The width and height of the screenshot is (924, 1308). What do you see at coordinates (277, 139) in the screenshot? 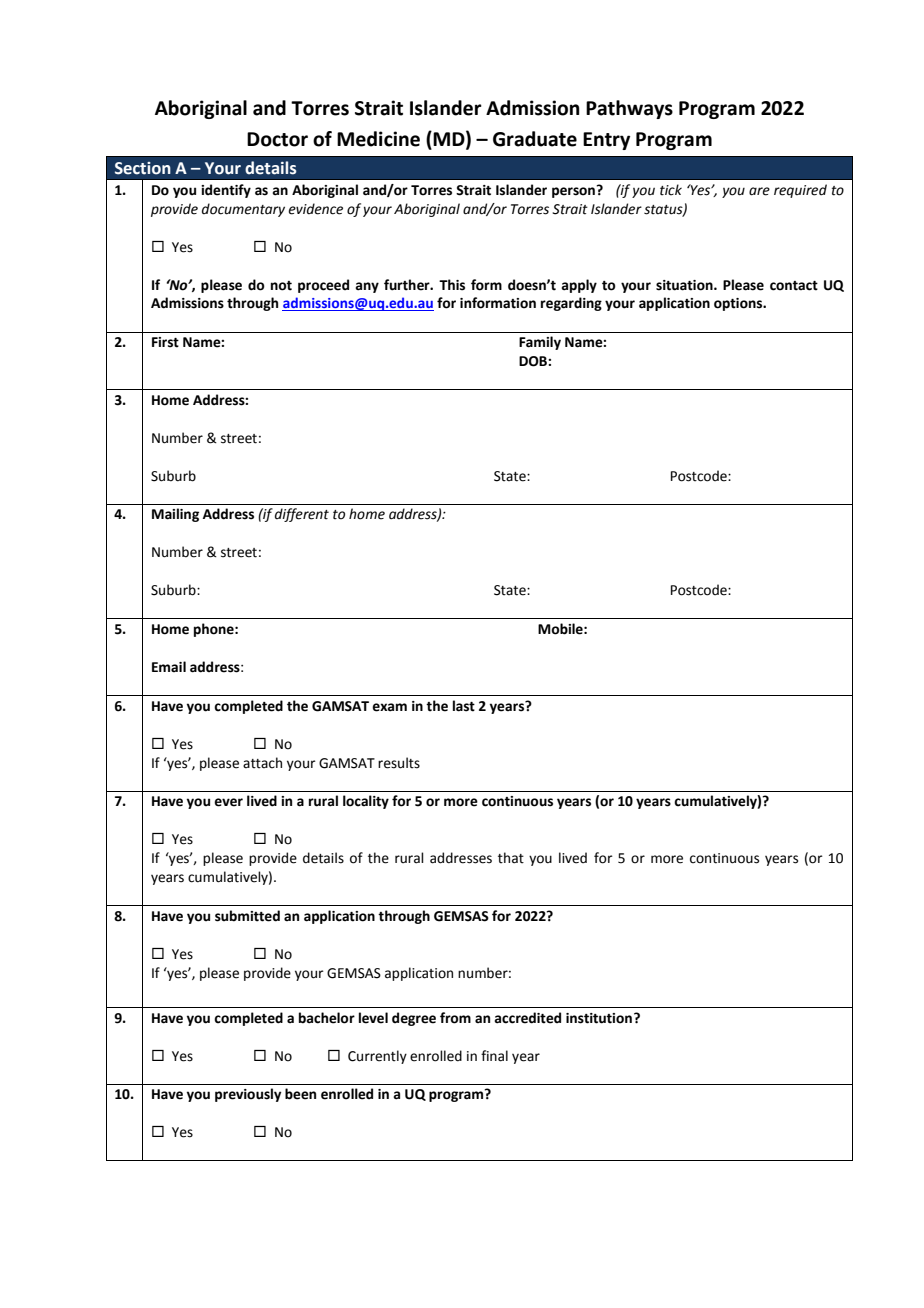
I see `Doctor` at bounding box center [277, 139].
